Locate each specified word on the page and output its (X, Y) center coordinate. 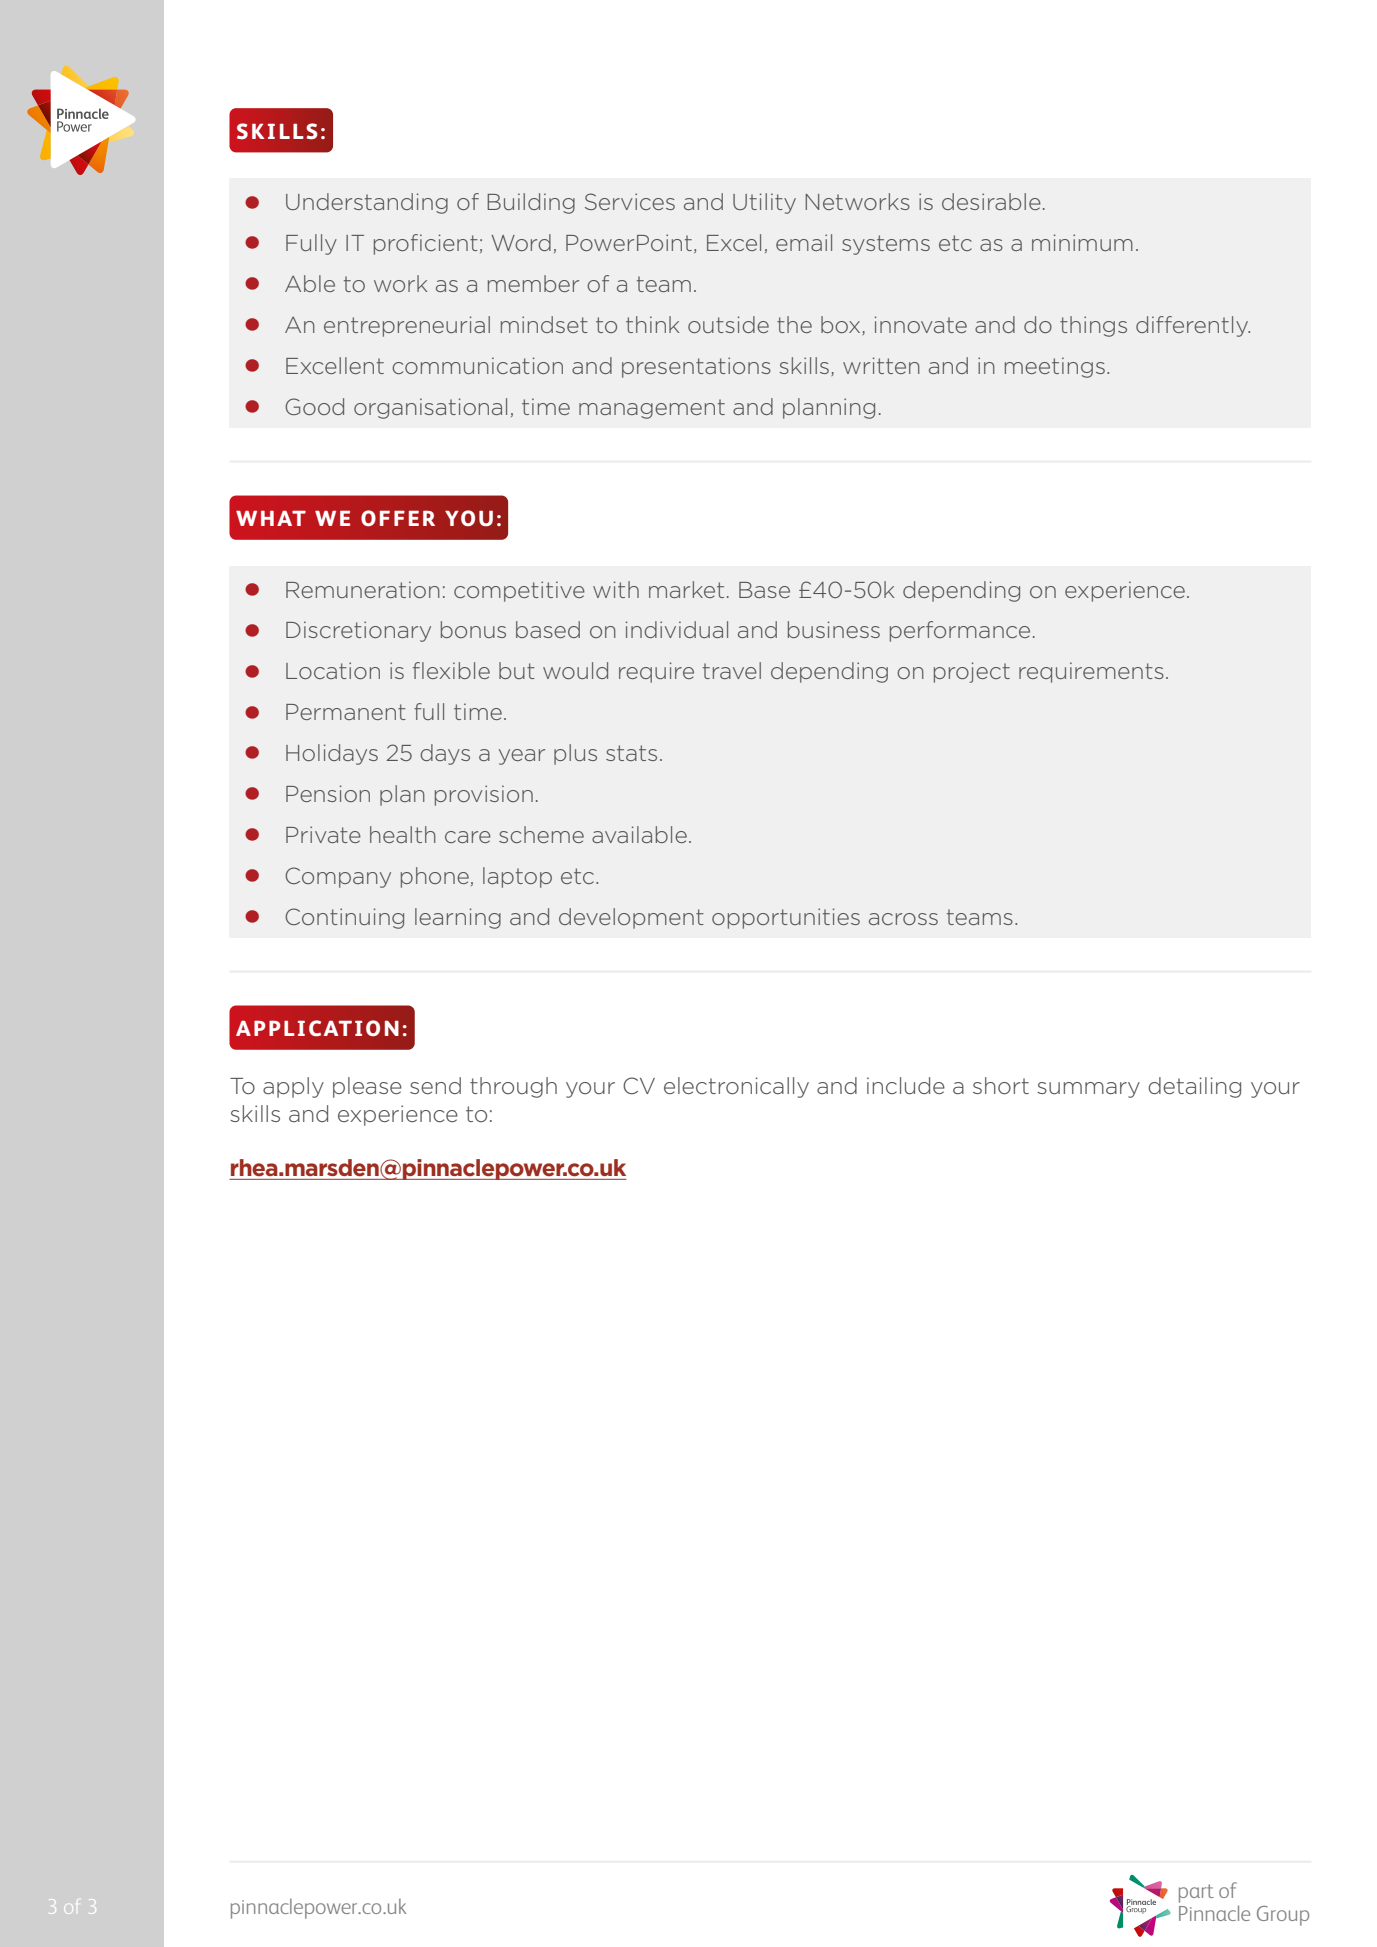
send (435, 1085)
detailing (1194, 1087)
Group (1283, 1916)
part (1196, 1893)
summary (1088, 1090)
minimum (1082, 242)
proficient (426, 244)
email (804, 242)
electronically (736, 1087)
